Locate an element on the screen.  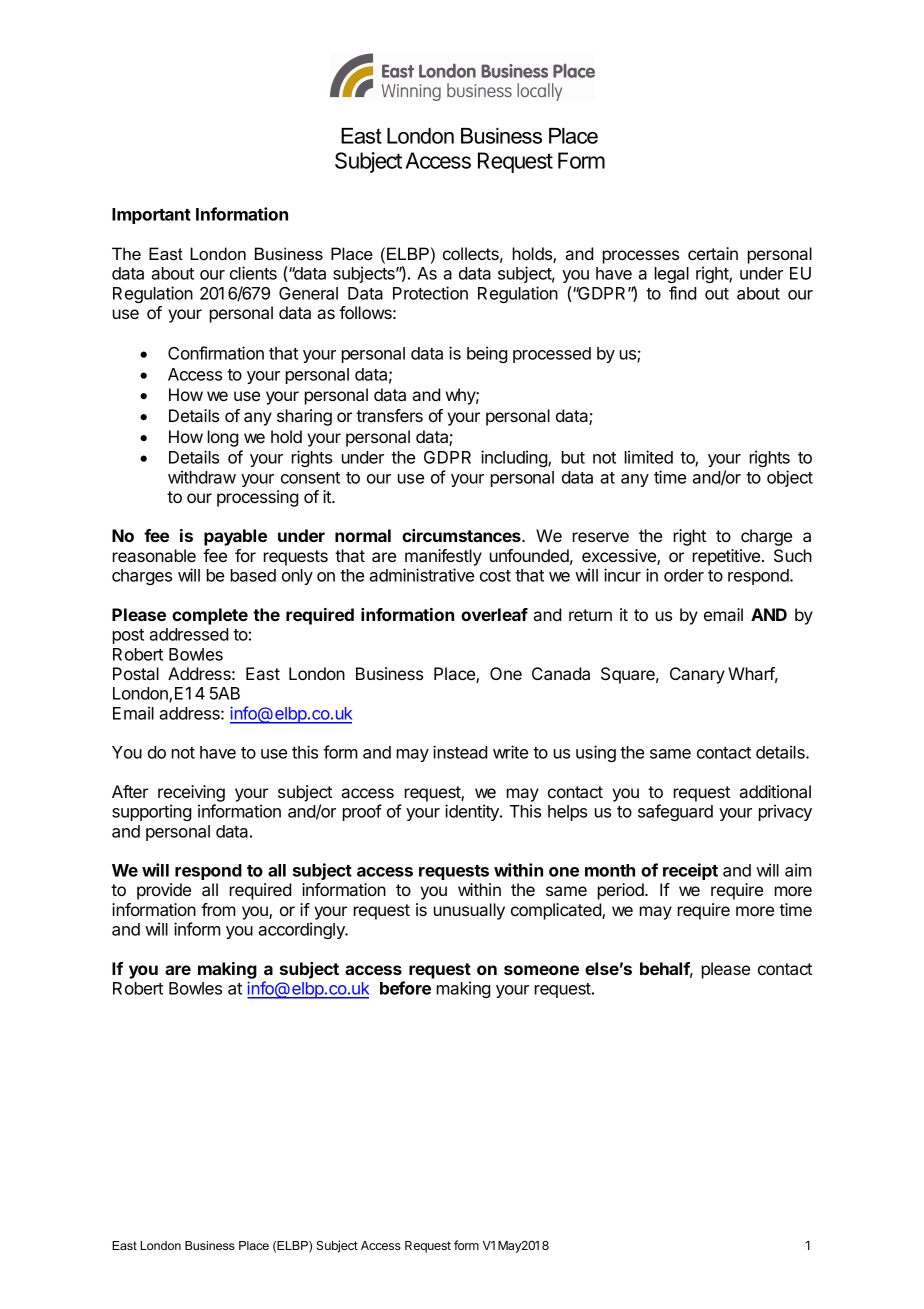
receiving is located at coordinates (191, 793).
